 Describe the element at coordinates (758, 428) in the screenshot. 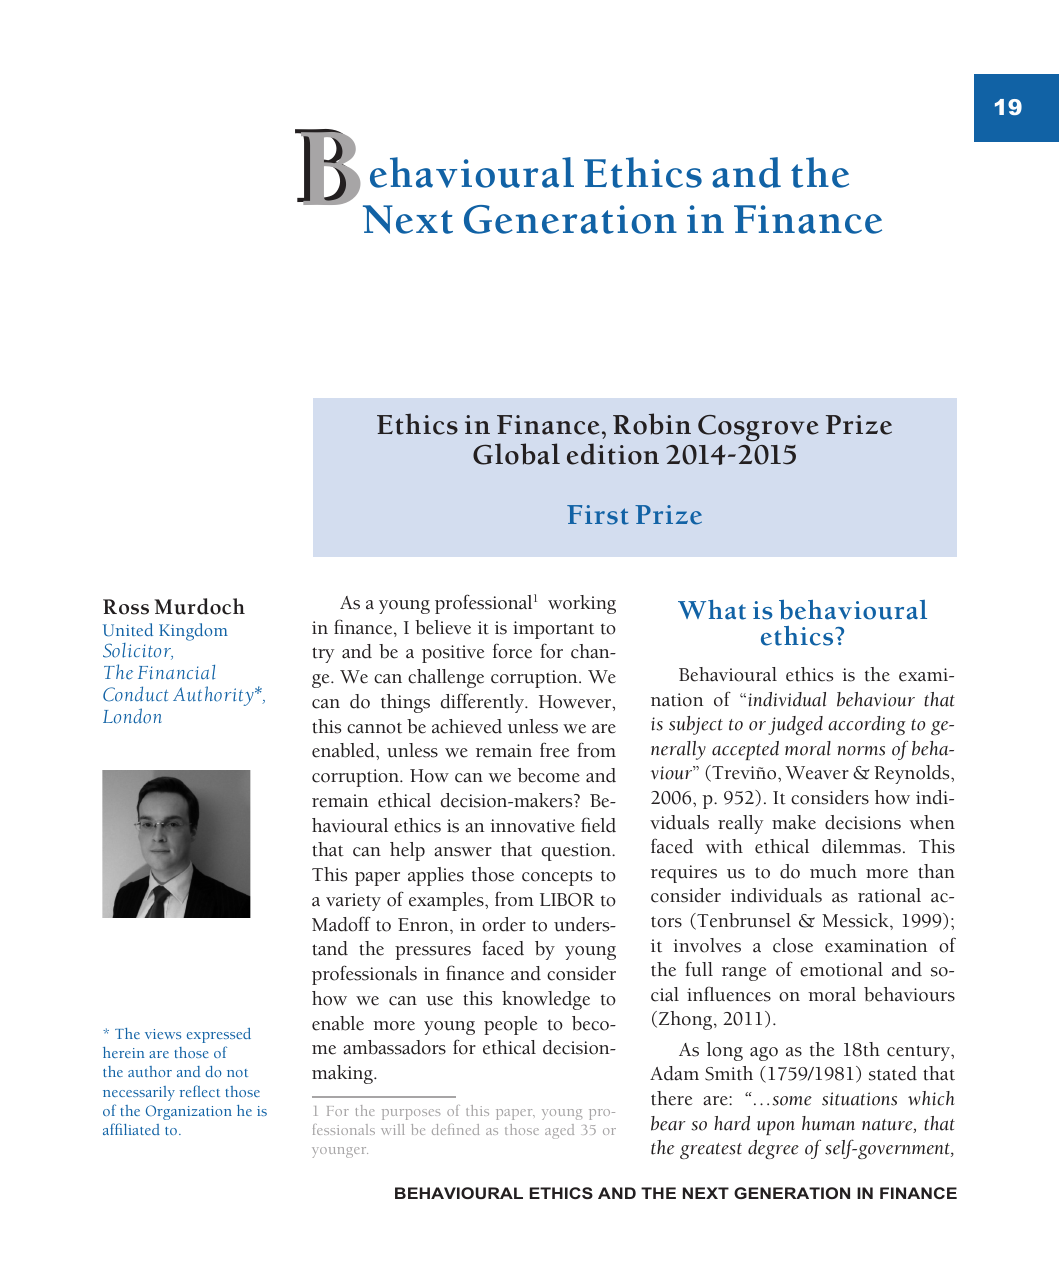

I see `Cosgrove` at that location.
